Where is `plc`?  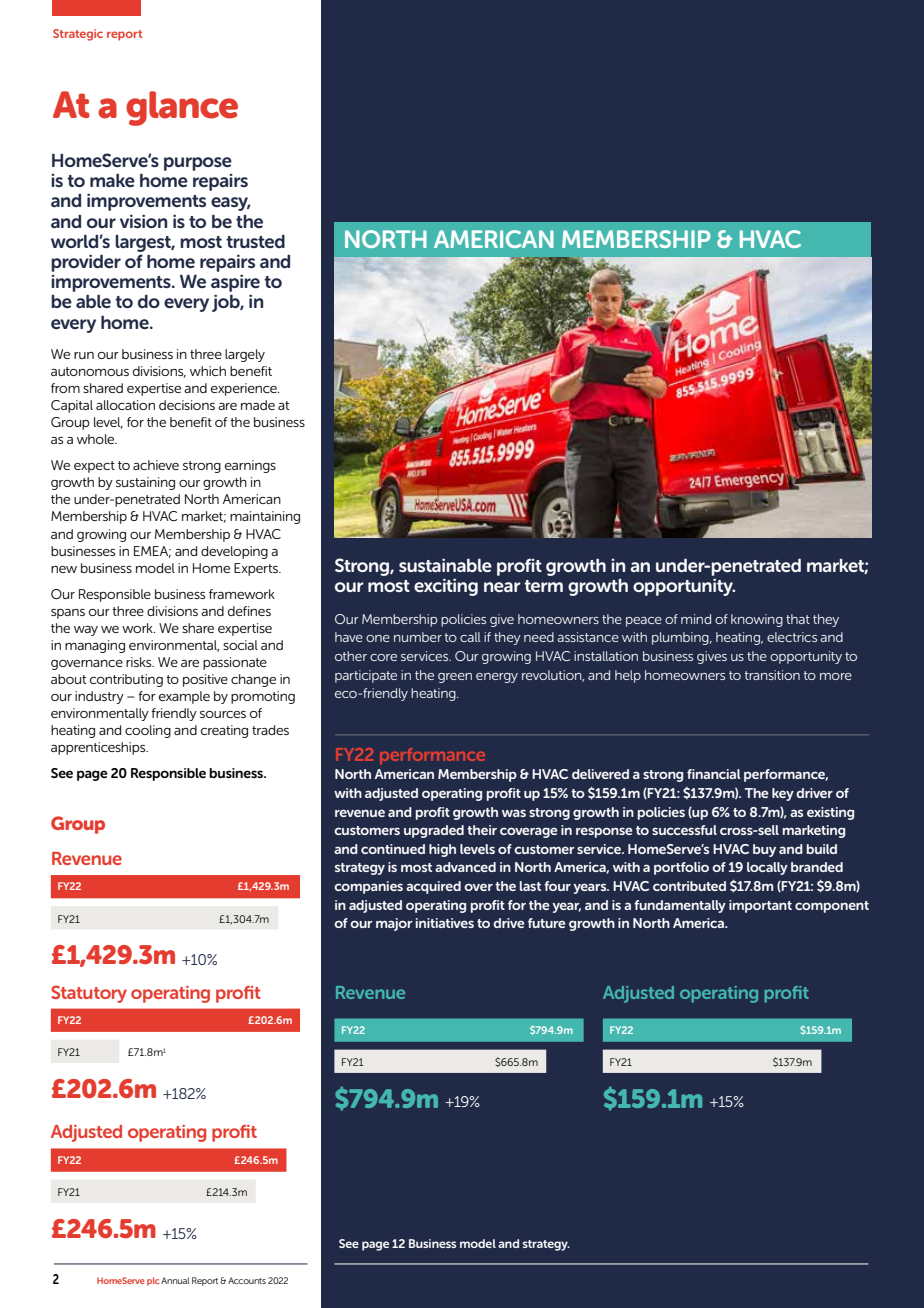
plc is located at coordinates (153, 1281).
